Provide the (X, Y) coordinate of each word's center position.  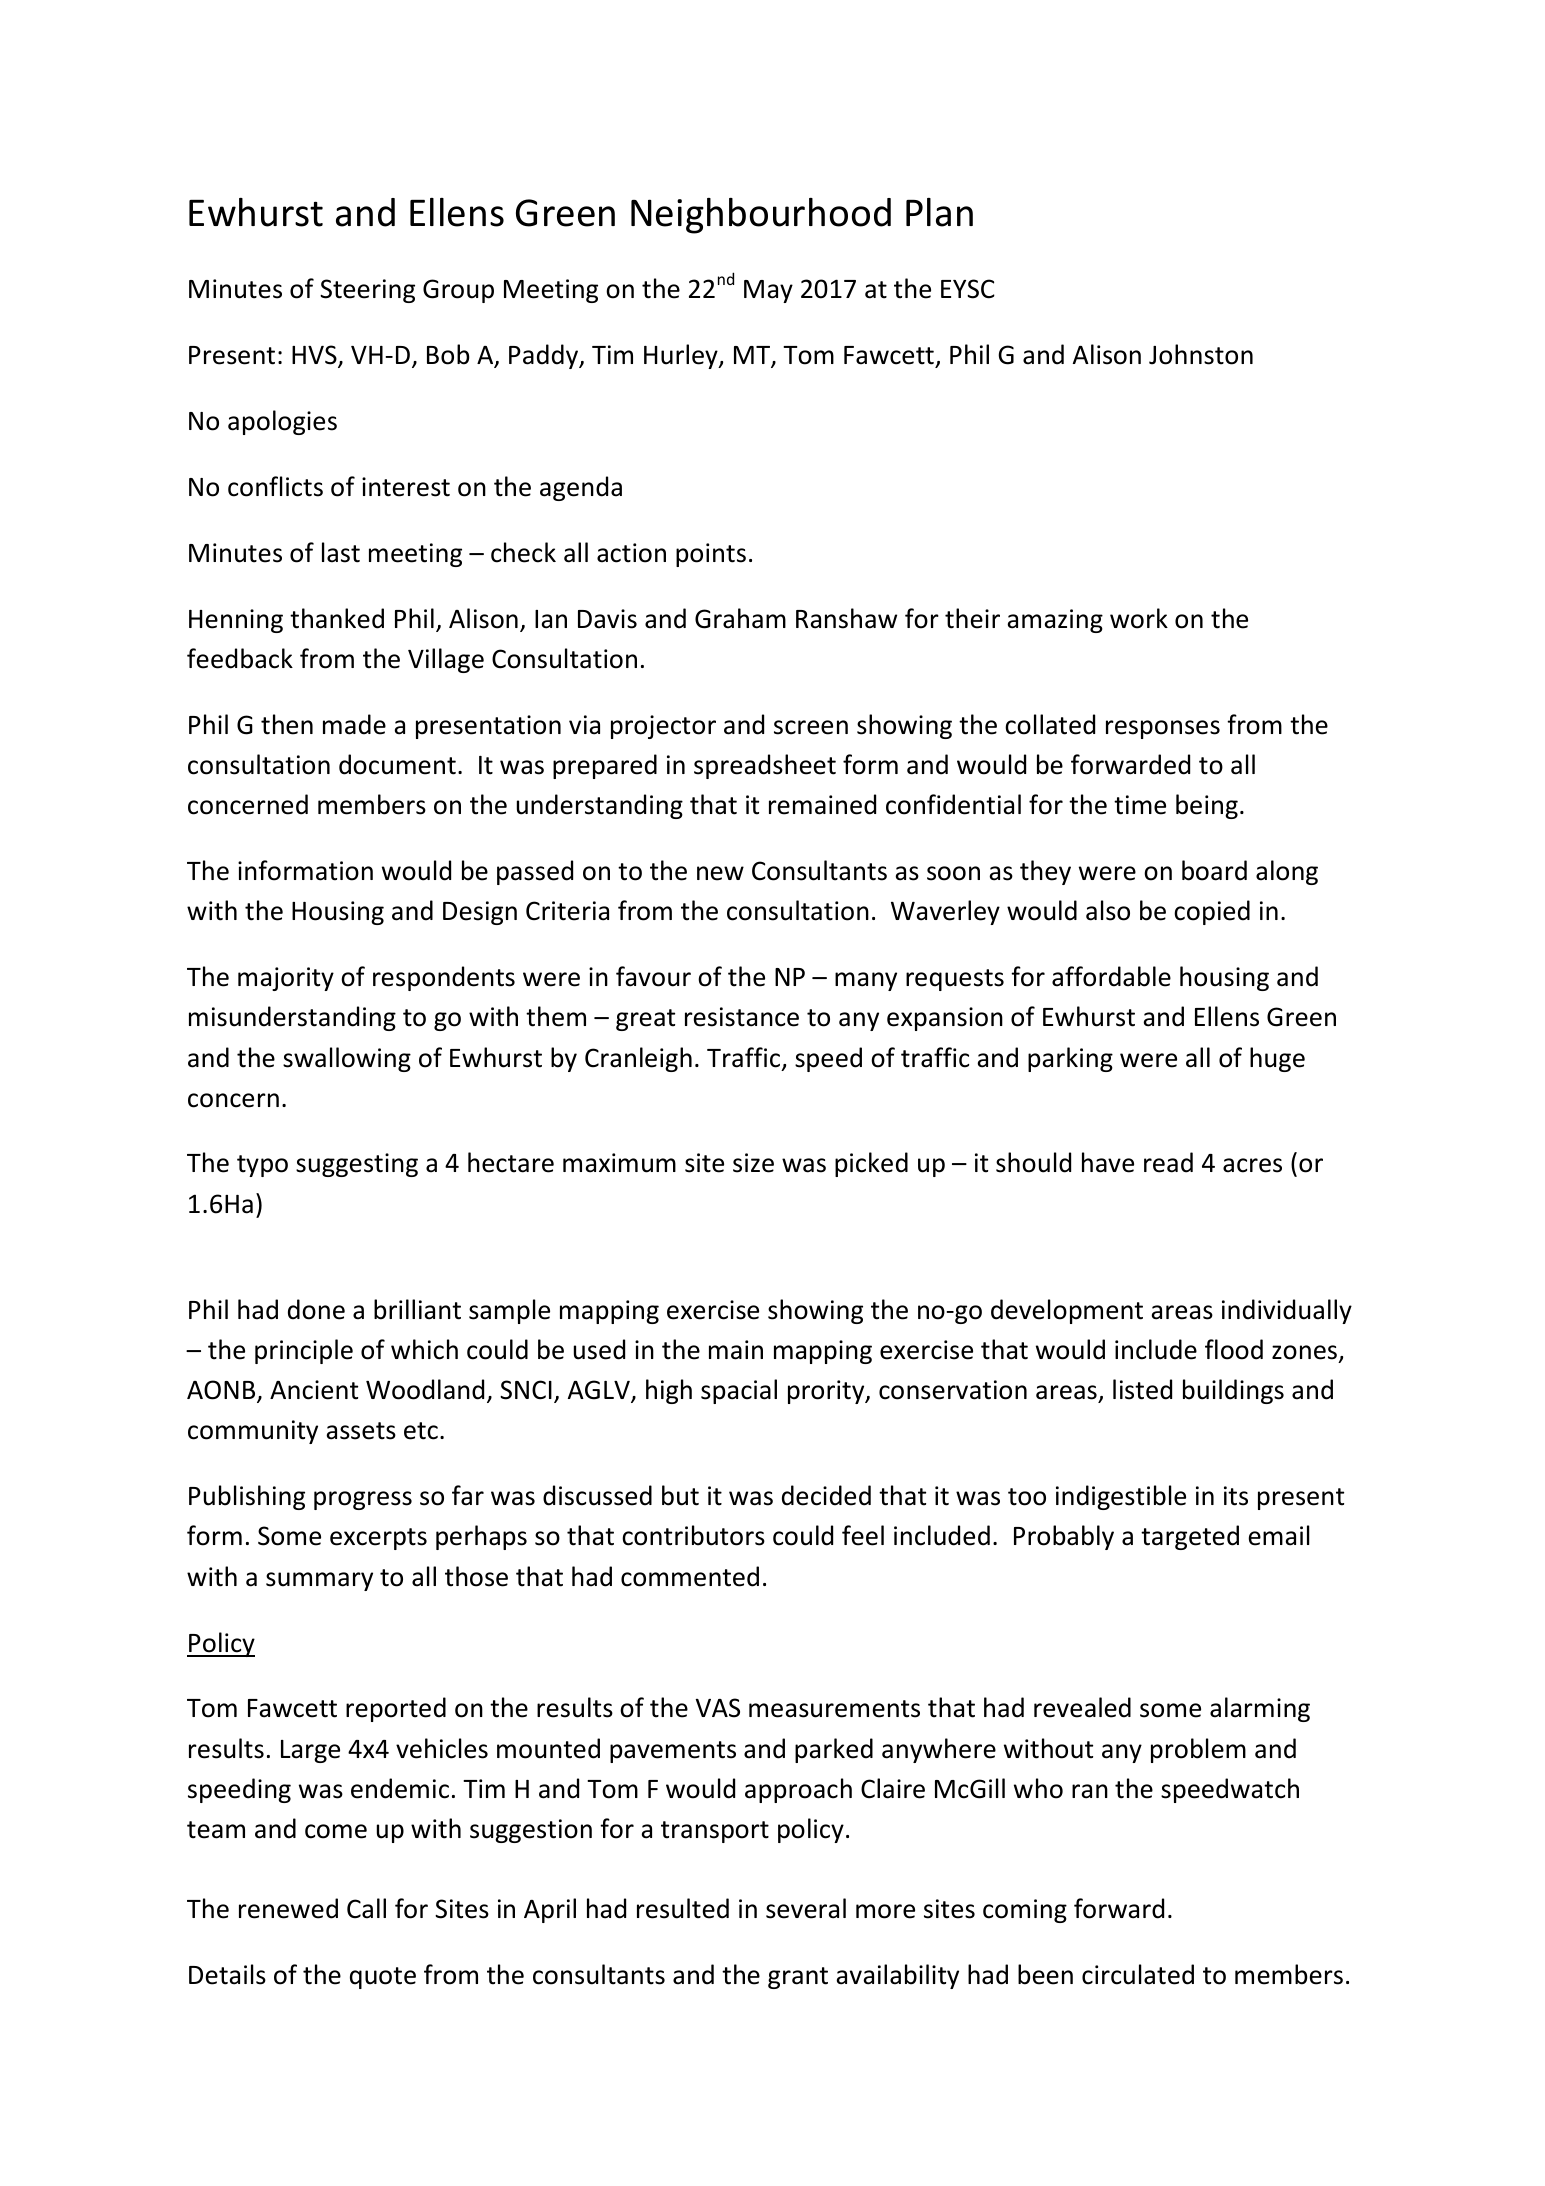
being (1207, 806)
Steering (367, 291)
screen (811, 727)
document (397, 764)
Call (366, 1908)
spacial (739, 1391)
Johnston (1201, 354)
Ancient (314, 1390)
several (806, 1908)
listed (1142, 1389)
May (768, 291)
